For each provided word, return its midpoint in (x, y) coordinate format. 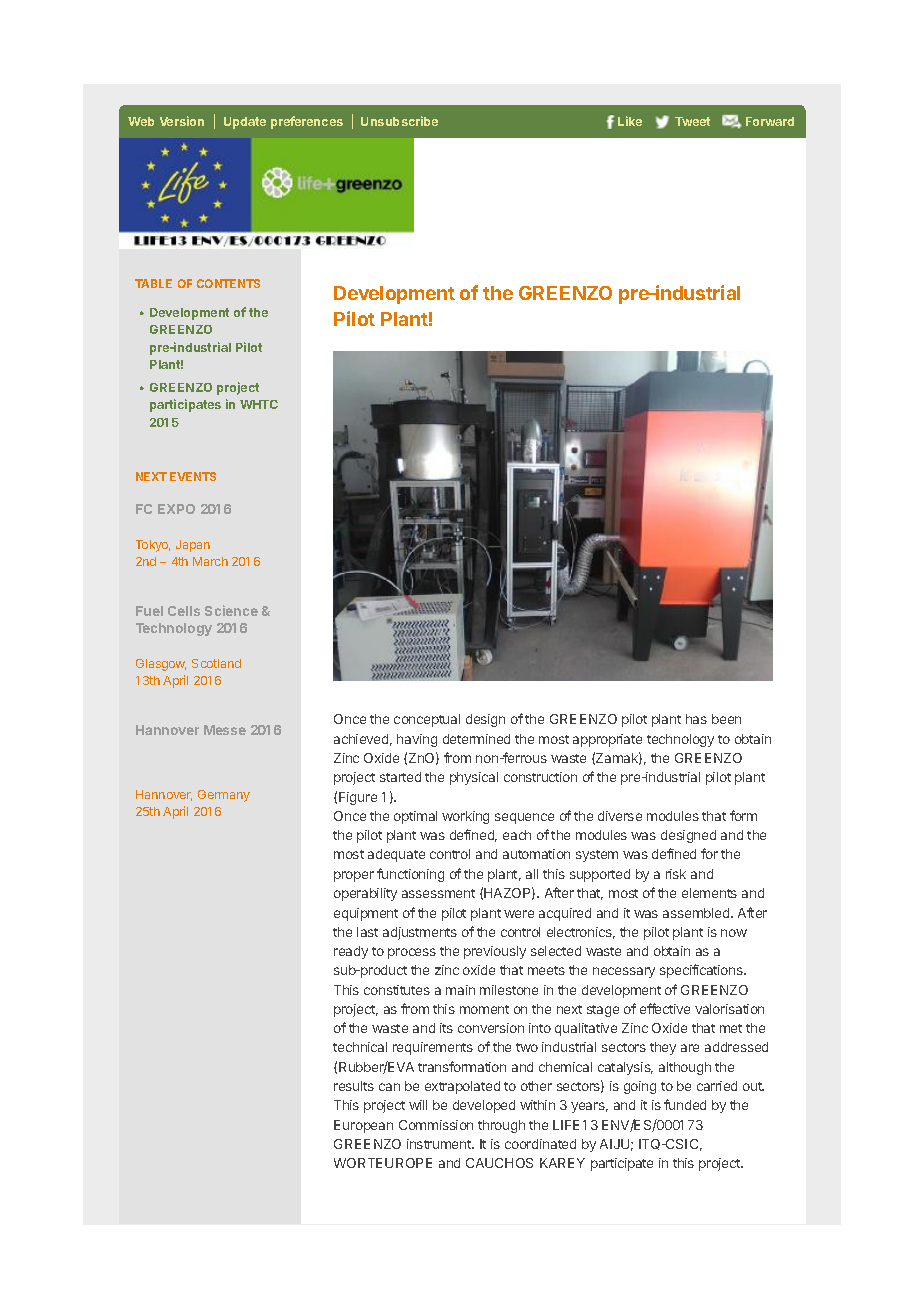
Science (231, 610)
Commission (436, 1125)
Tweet (692, 121)
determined (476, 739)
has (696, 719)
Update (245, 123)
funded (685, 1104)
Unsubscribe (399, 121)
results (354, 1086)
